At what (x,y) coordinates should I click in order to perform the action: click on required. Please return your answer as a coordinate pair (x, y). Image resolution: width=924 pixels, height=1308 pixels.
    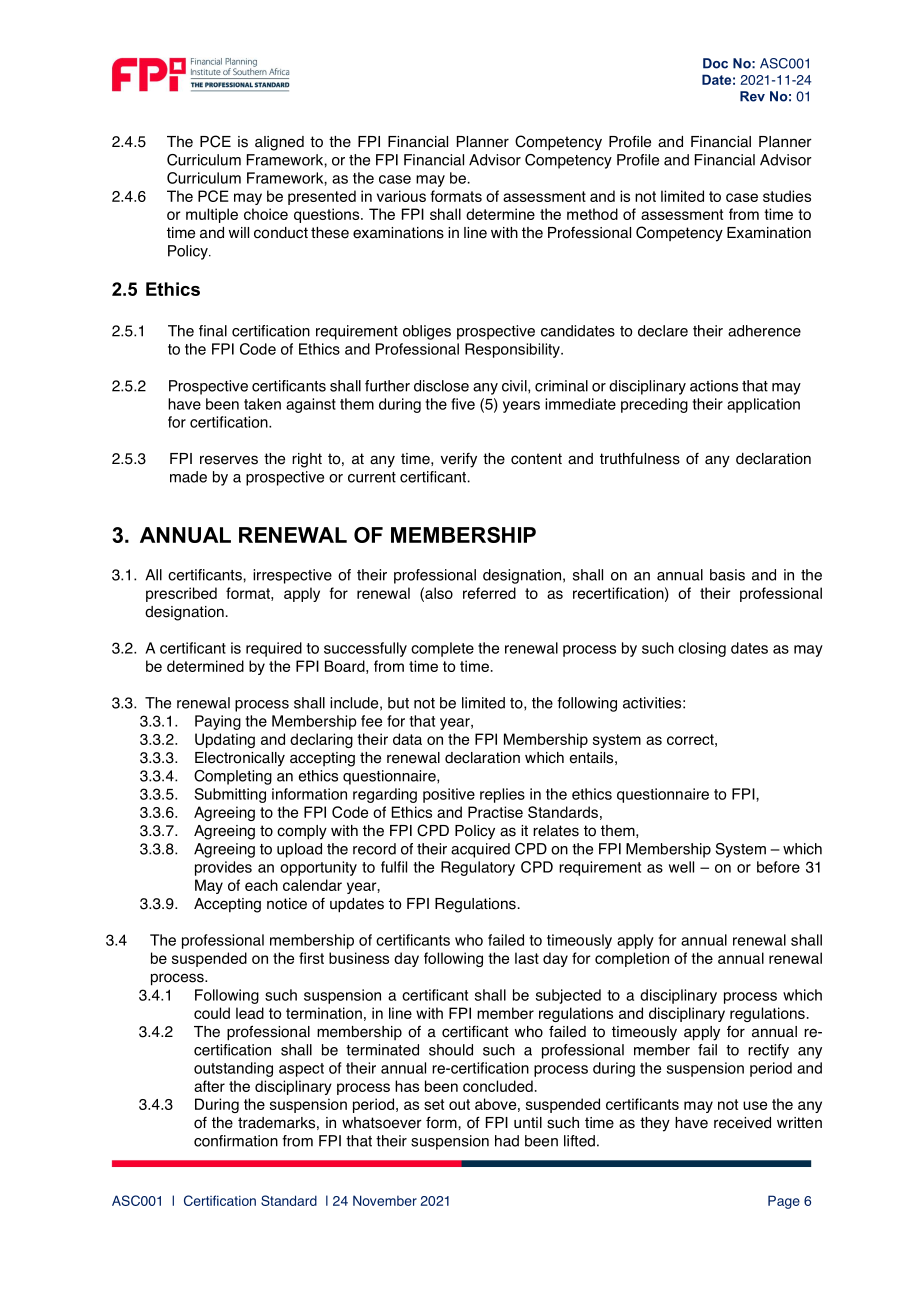
    Looking at the image, I should click on (274, 649).
